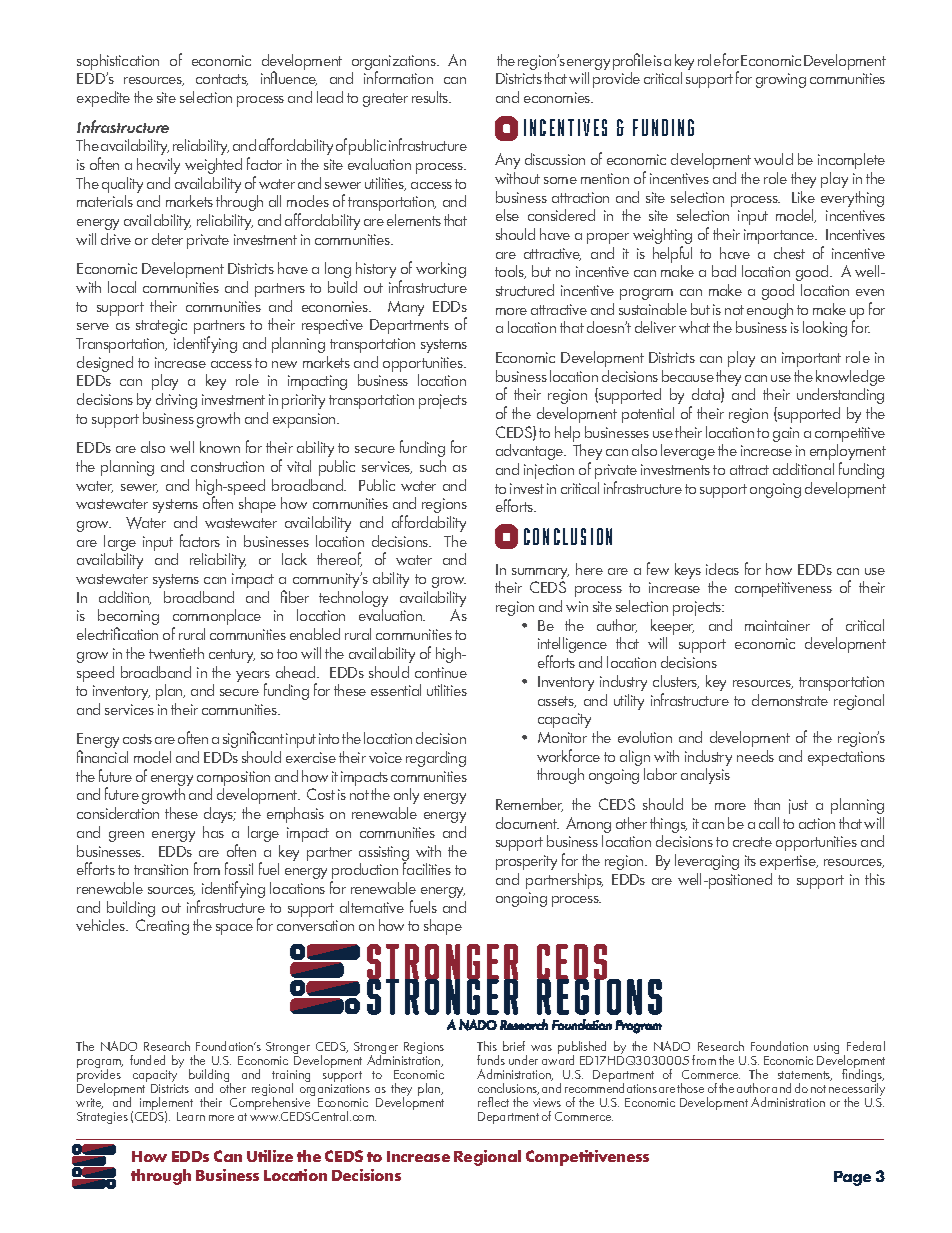  What do you see at coordinates (786, 434) in the screenshot?
I see `gain` at bounding box center [786, 434].
